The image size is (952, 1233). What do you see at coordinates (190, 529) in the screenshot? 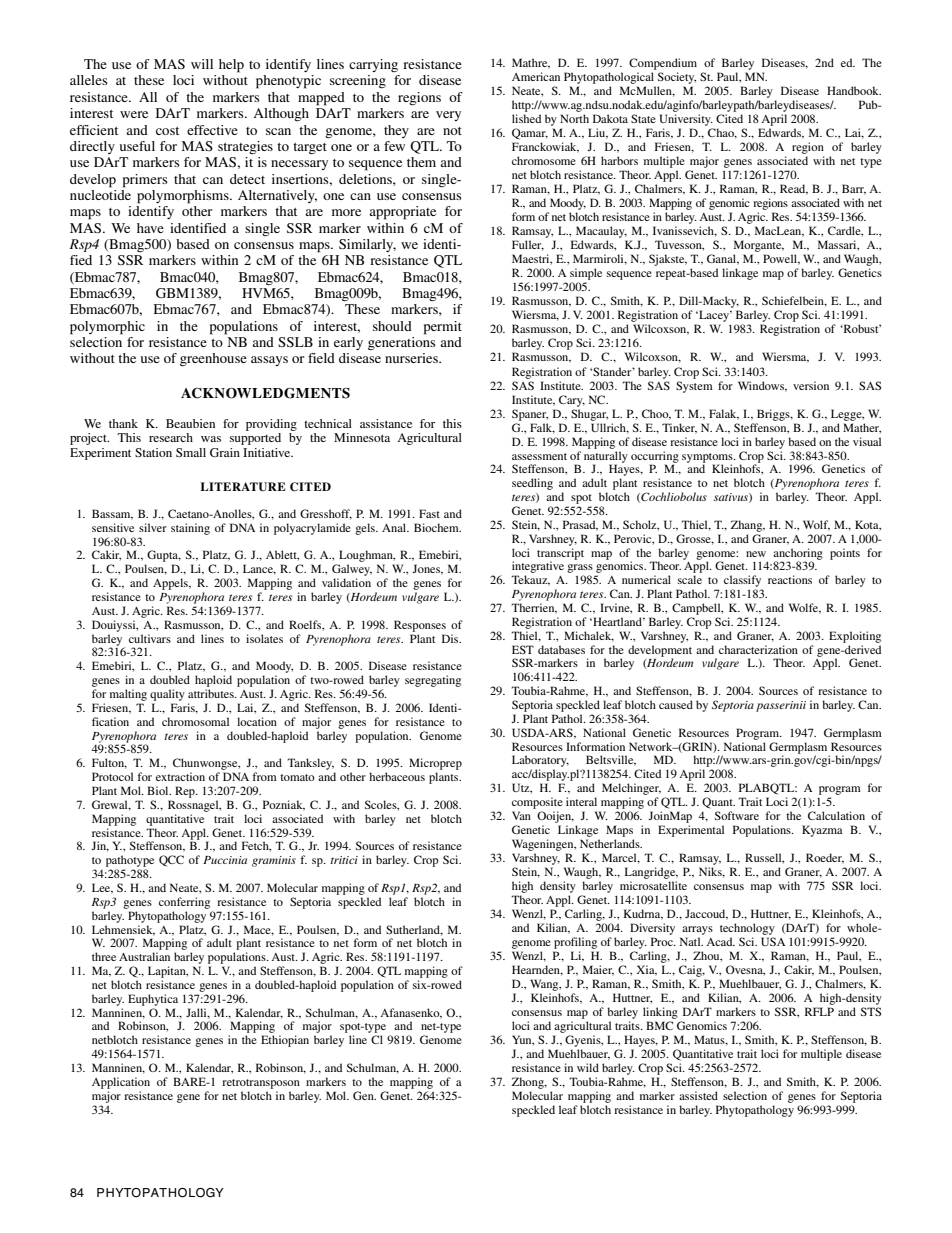
I see `staining` at bounding box center [190, 529].
